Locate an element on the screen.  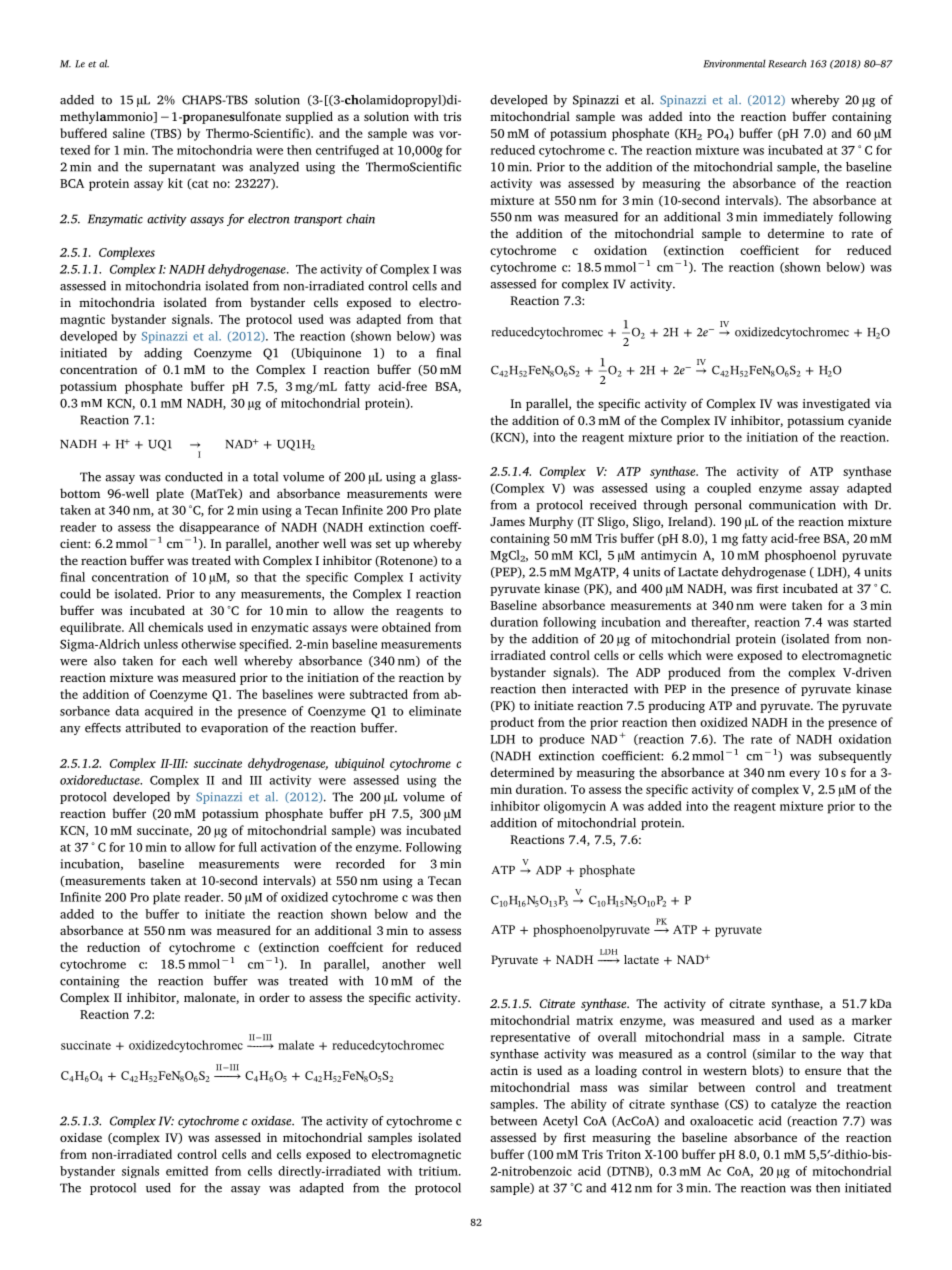
recorded is located at coordinates (360, 864).
